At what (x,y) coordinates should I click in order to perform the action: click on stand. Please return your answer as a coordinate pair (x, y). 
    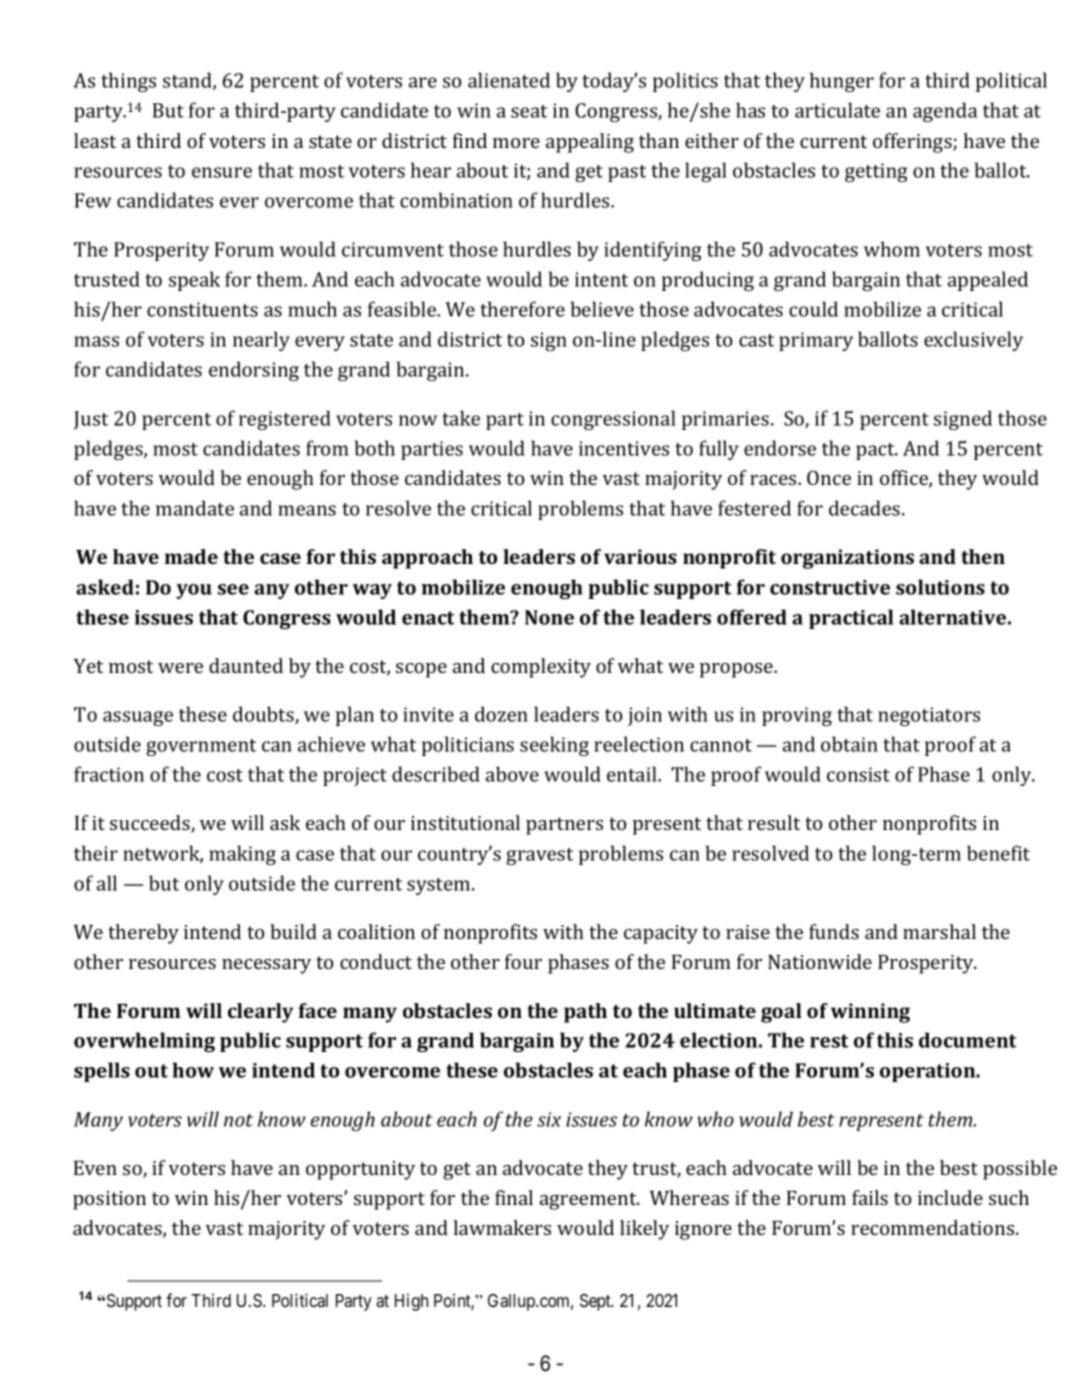
    Looking at the image, I should click on (188, 81).
